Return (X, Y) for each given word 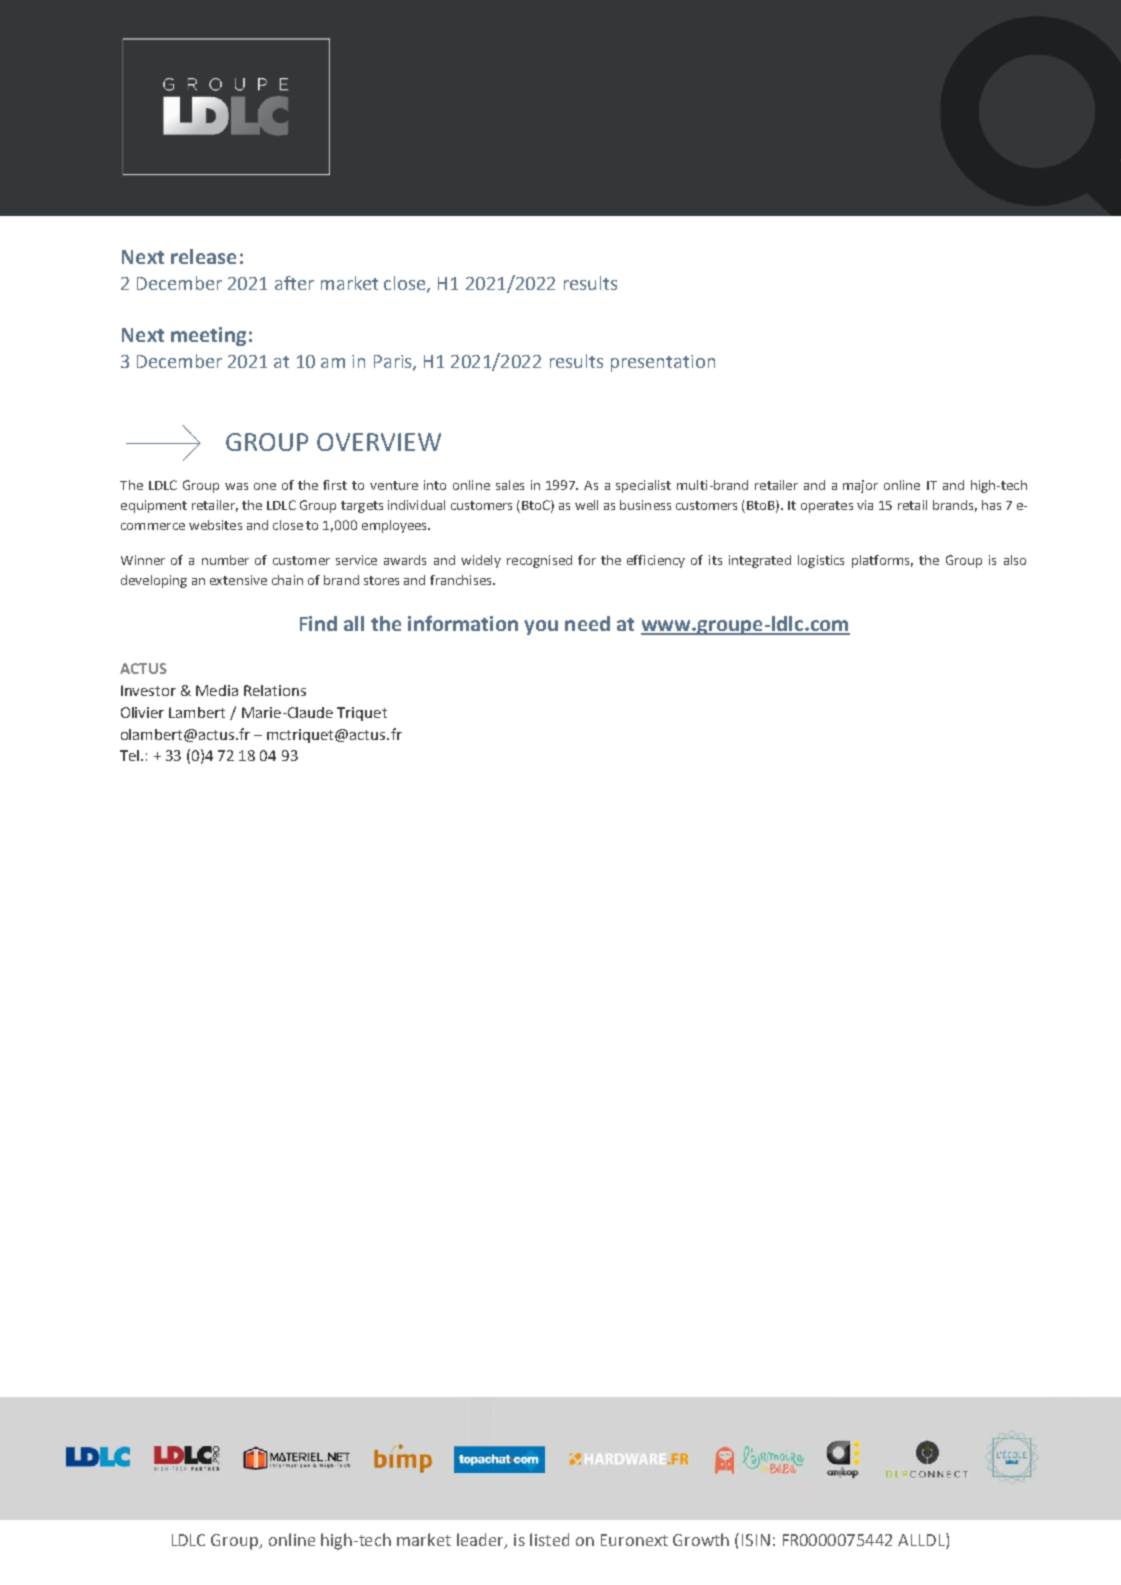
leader (481, 1540)
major (860, 486)
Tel (131, 755)
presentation (663, 363)
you (541, 627)
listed (549, 1539)
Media (217, 690)
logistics (821, 561)
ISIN (756, 1540)
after (294, 283)
